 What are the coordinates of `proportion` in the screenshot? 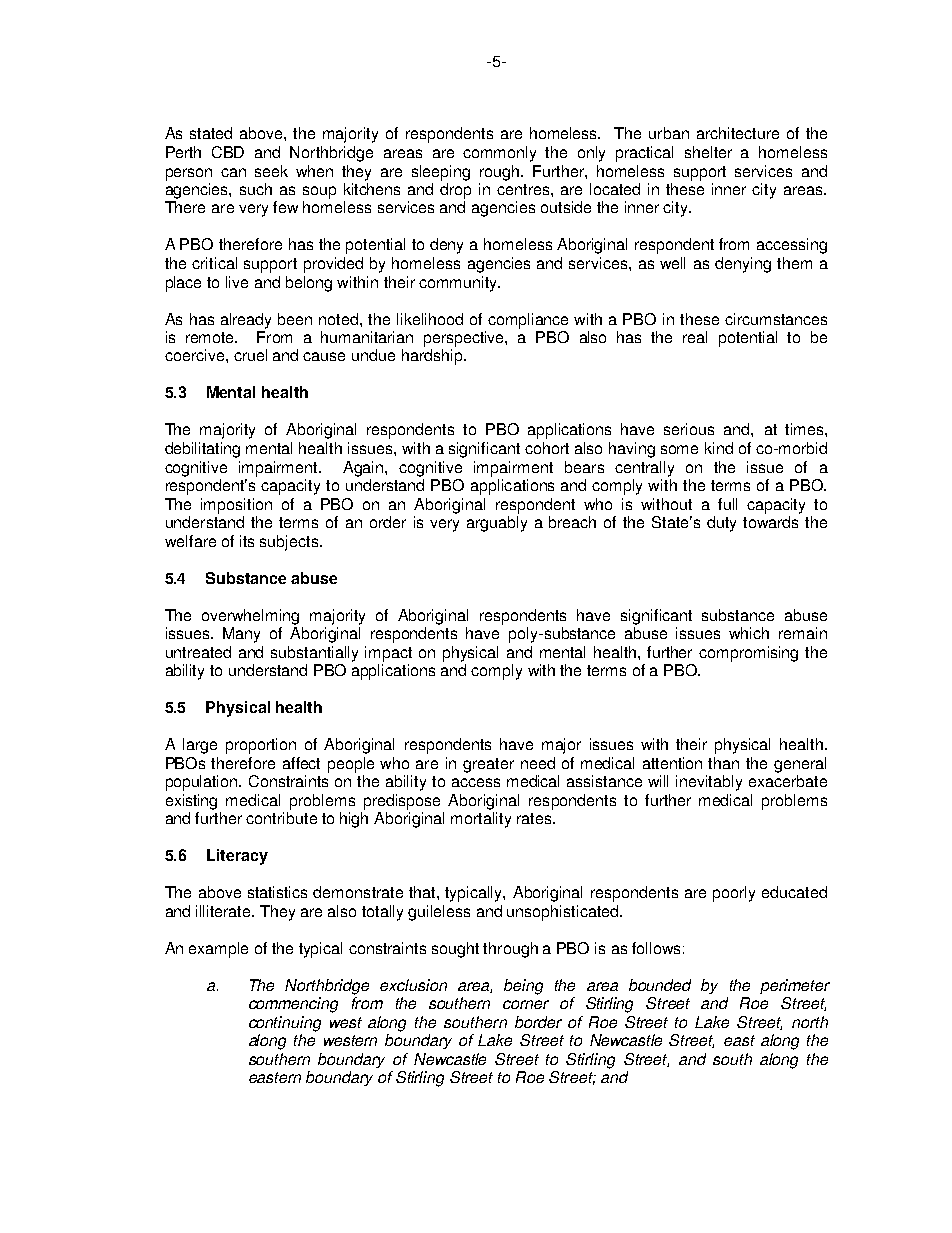 It's located at (261, 746).
